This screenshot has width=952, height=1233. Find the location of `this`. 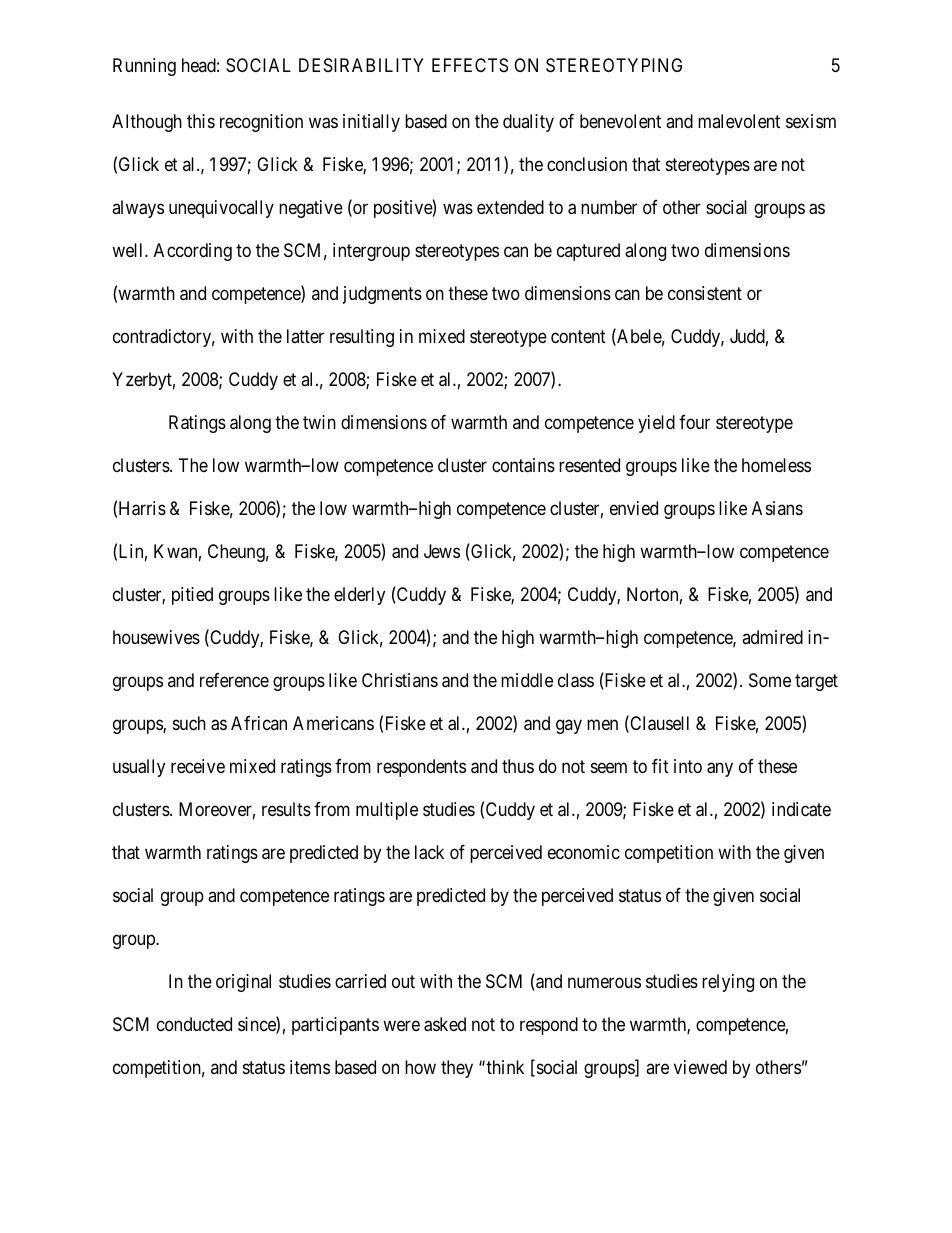

this is located at coordinates (201, 121).
